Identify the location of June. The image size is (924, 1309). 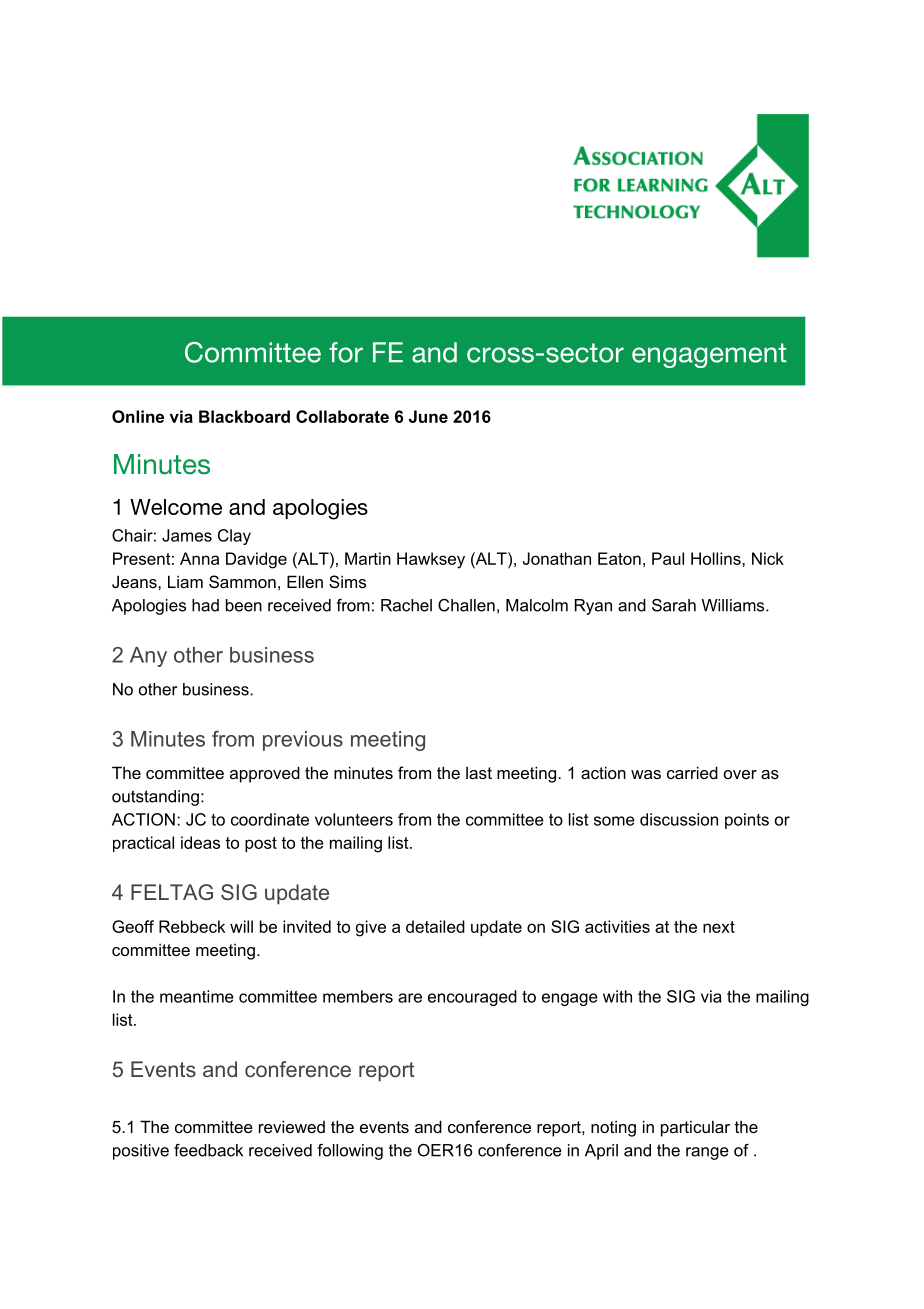
(428, 416).
